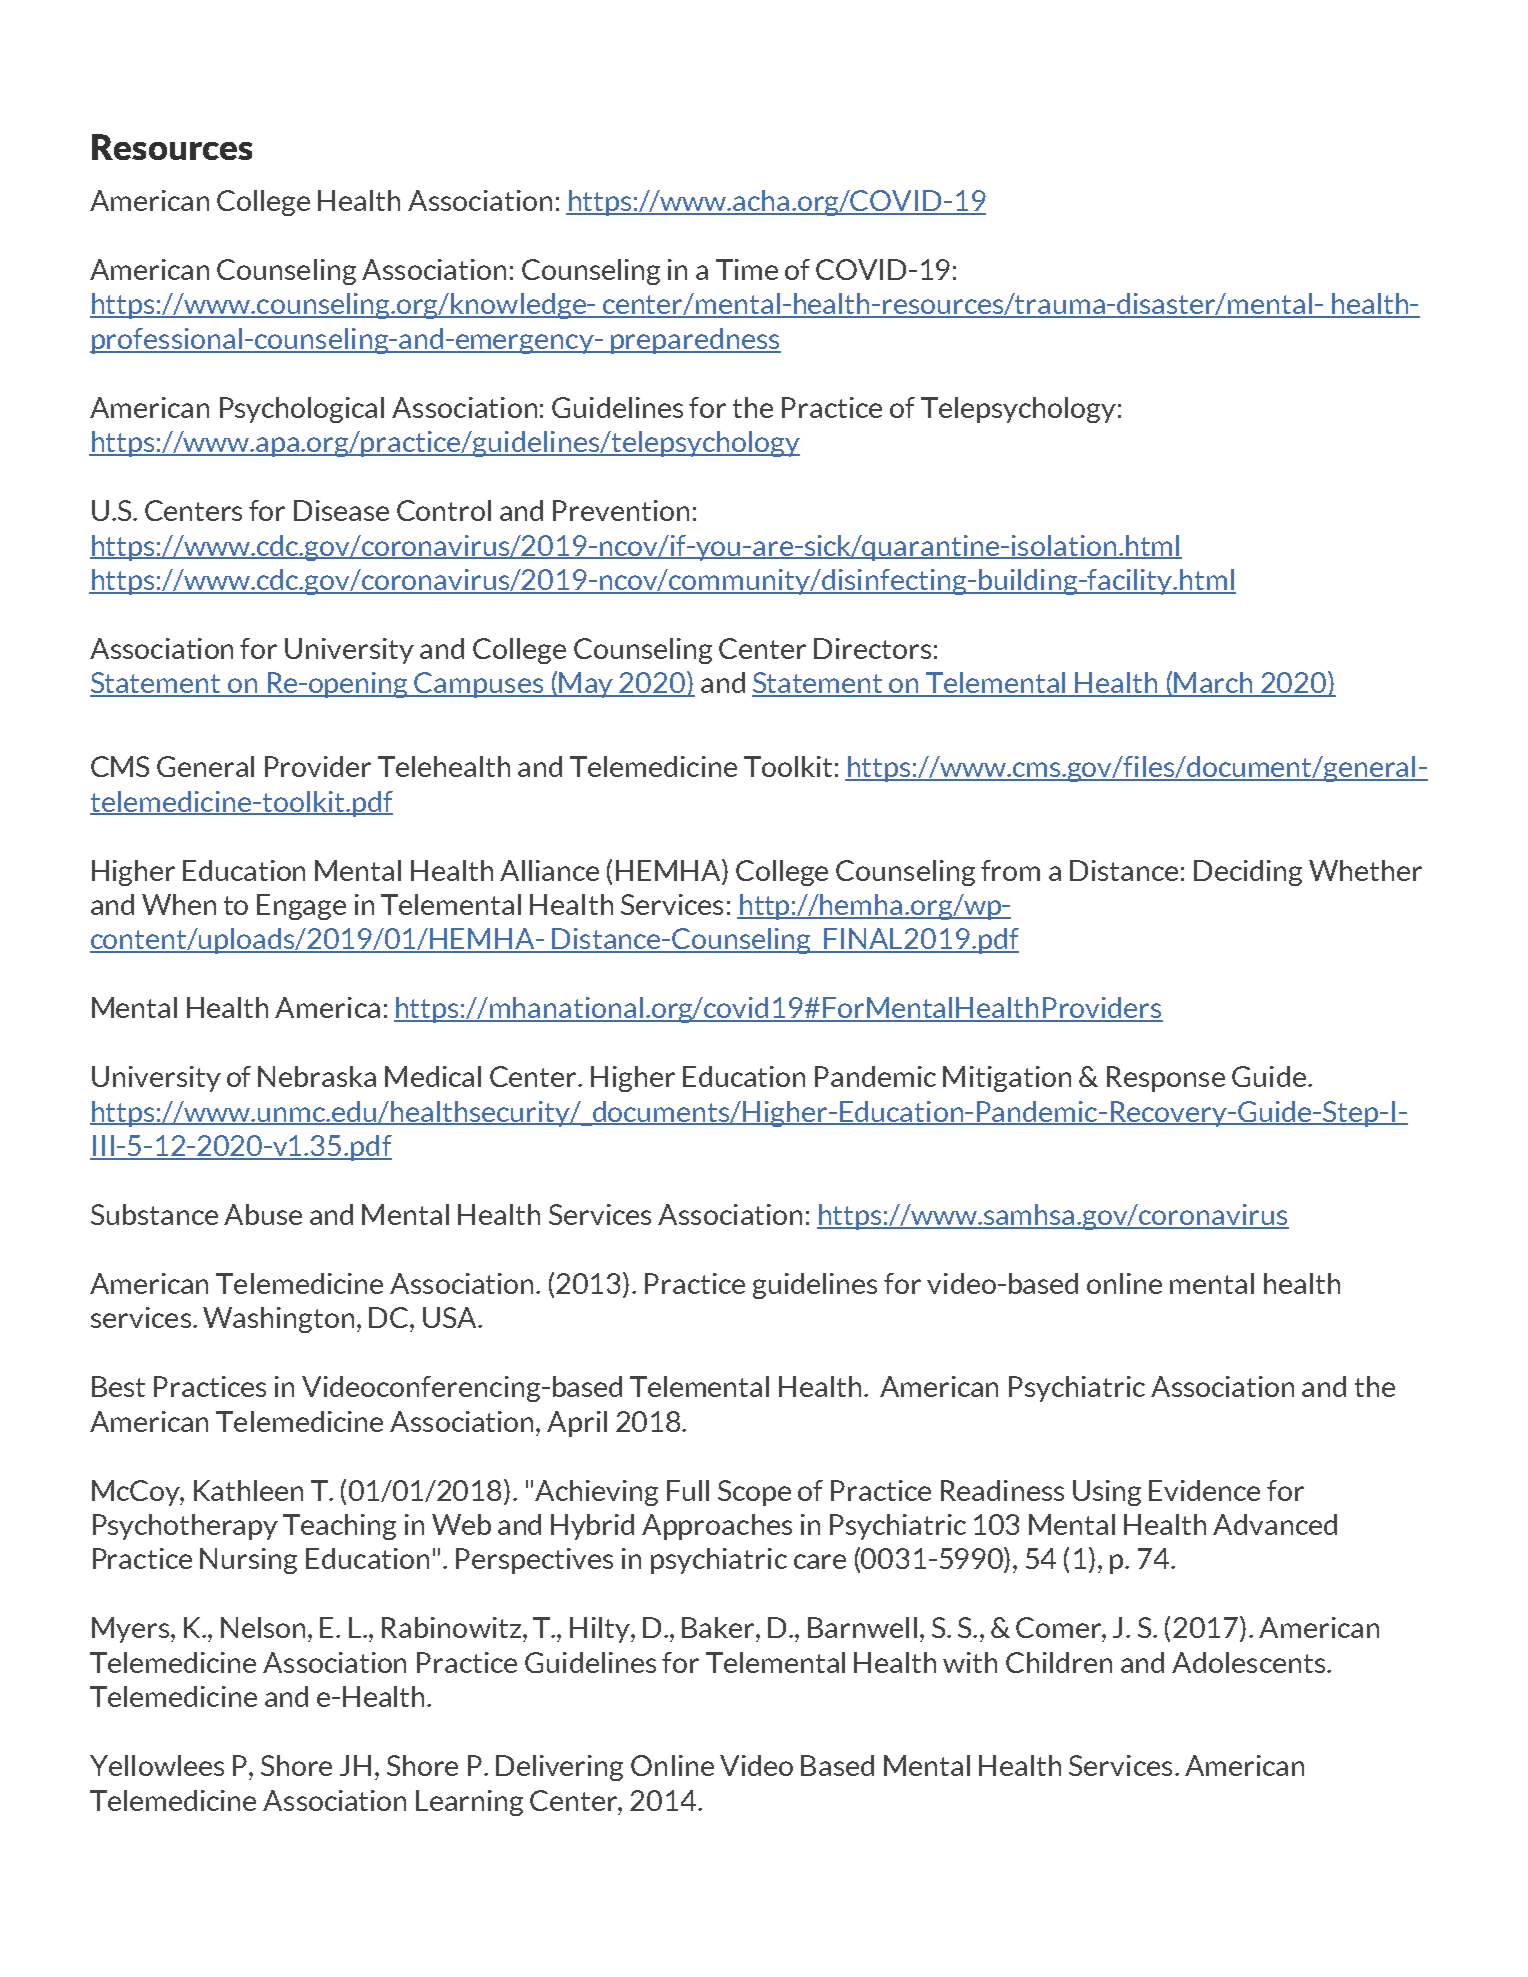 The height and width of the document is (1977, 1528). Describe the element at coordinates (1214, 684) in the document. I see `March` at that location.
